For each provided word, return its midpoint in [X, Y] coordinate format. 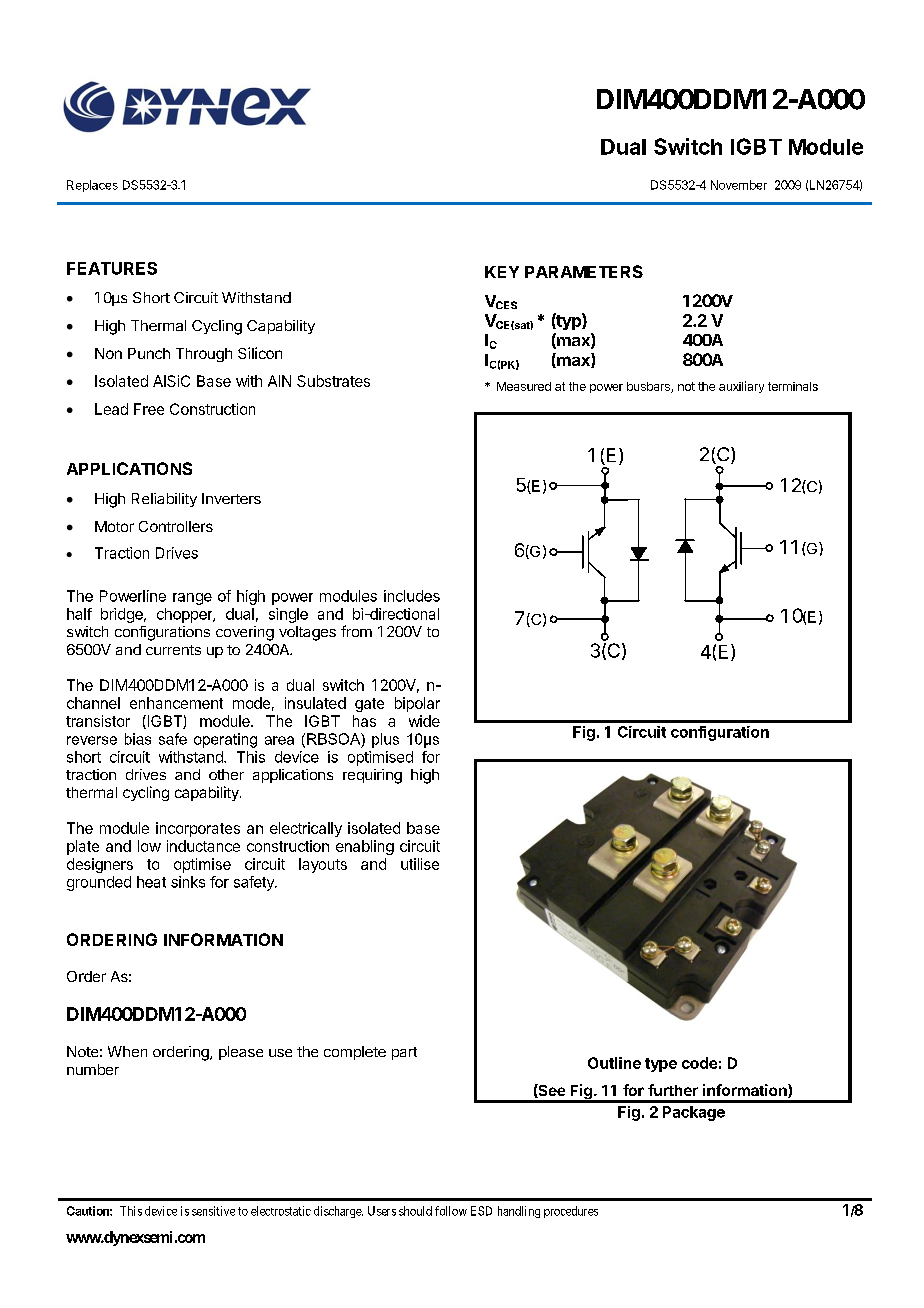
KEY [502, 272]
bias [138, 739]
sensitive [213, 1211]
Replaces [92, 186]
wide [424, 721]
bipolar [417, 704]
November [739, 185]
